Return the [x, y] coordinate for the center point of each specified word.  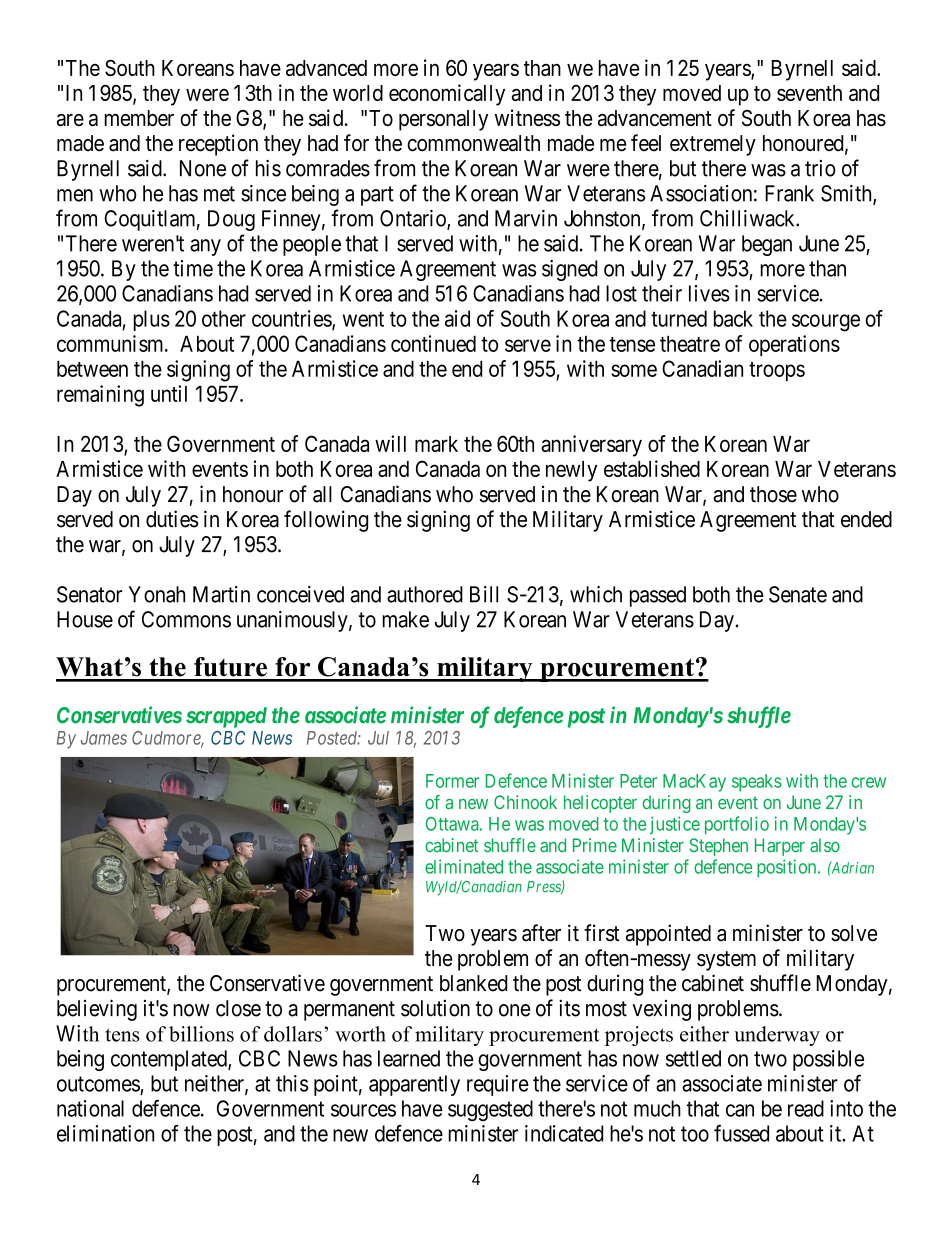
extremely [713, 145]
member [139, 118]
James [104, 738]
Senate [798, 594]
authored [425, 594]
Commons [186, 619]
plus [151, 320]
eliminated [464, 866]
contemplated [170, 1060]
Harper [780, 847]
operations [794, 345]
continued [433, 343]
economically [447, 95]
